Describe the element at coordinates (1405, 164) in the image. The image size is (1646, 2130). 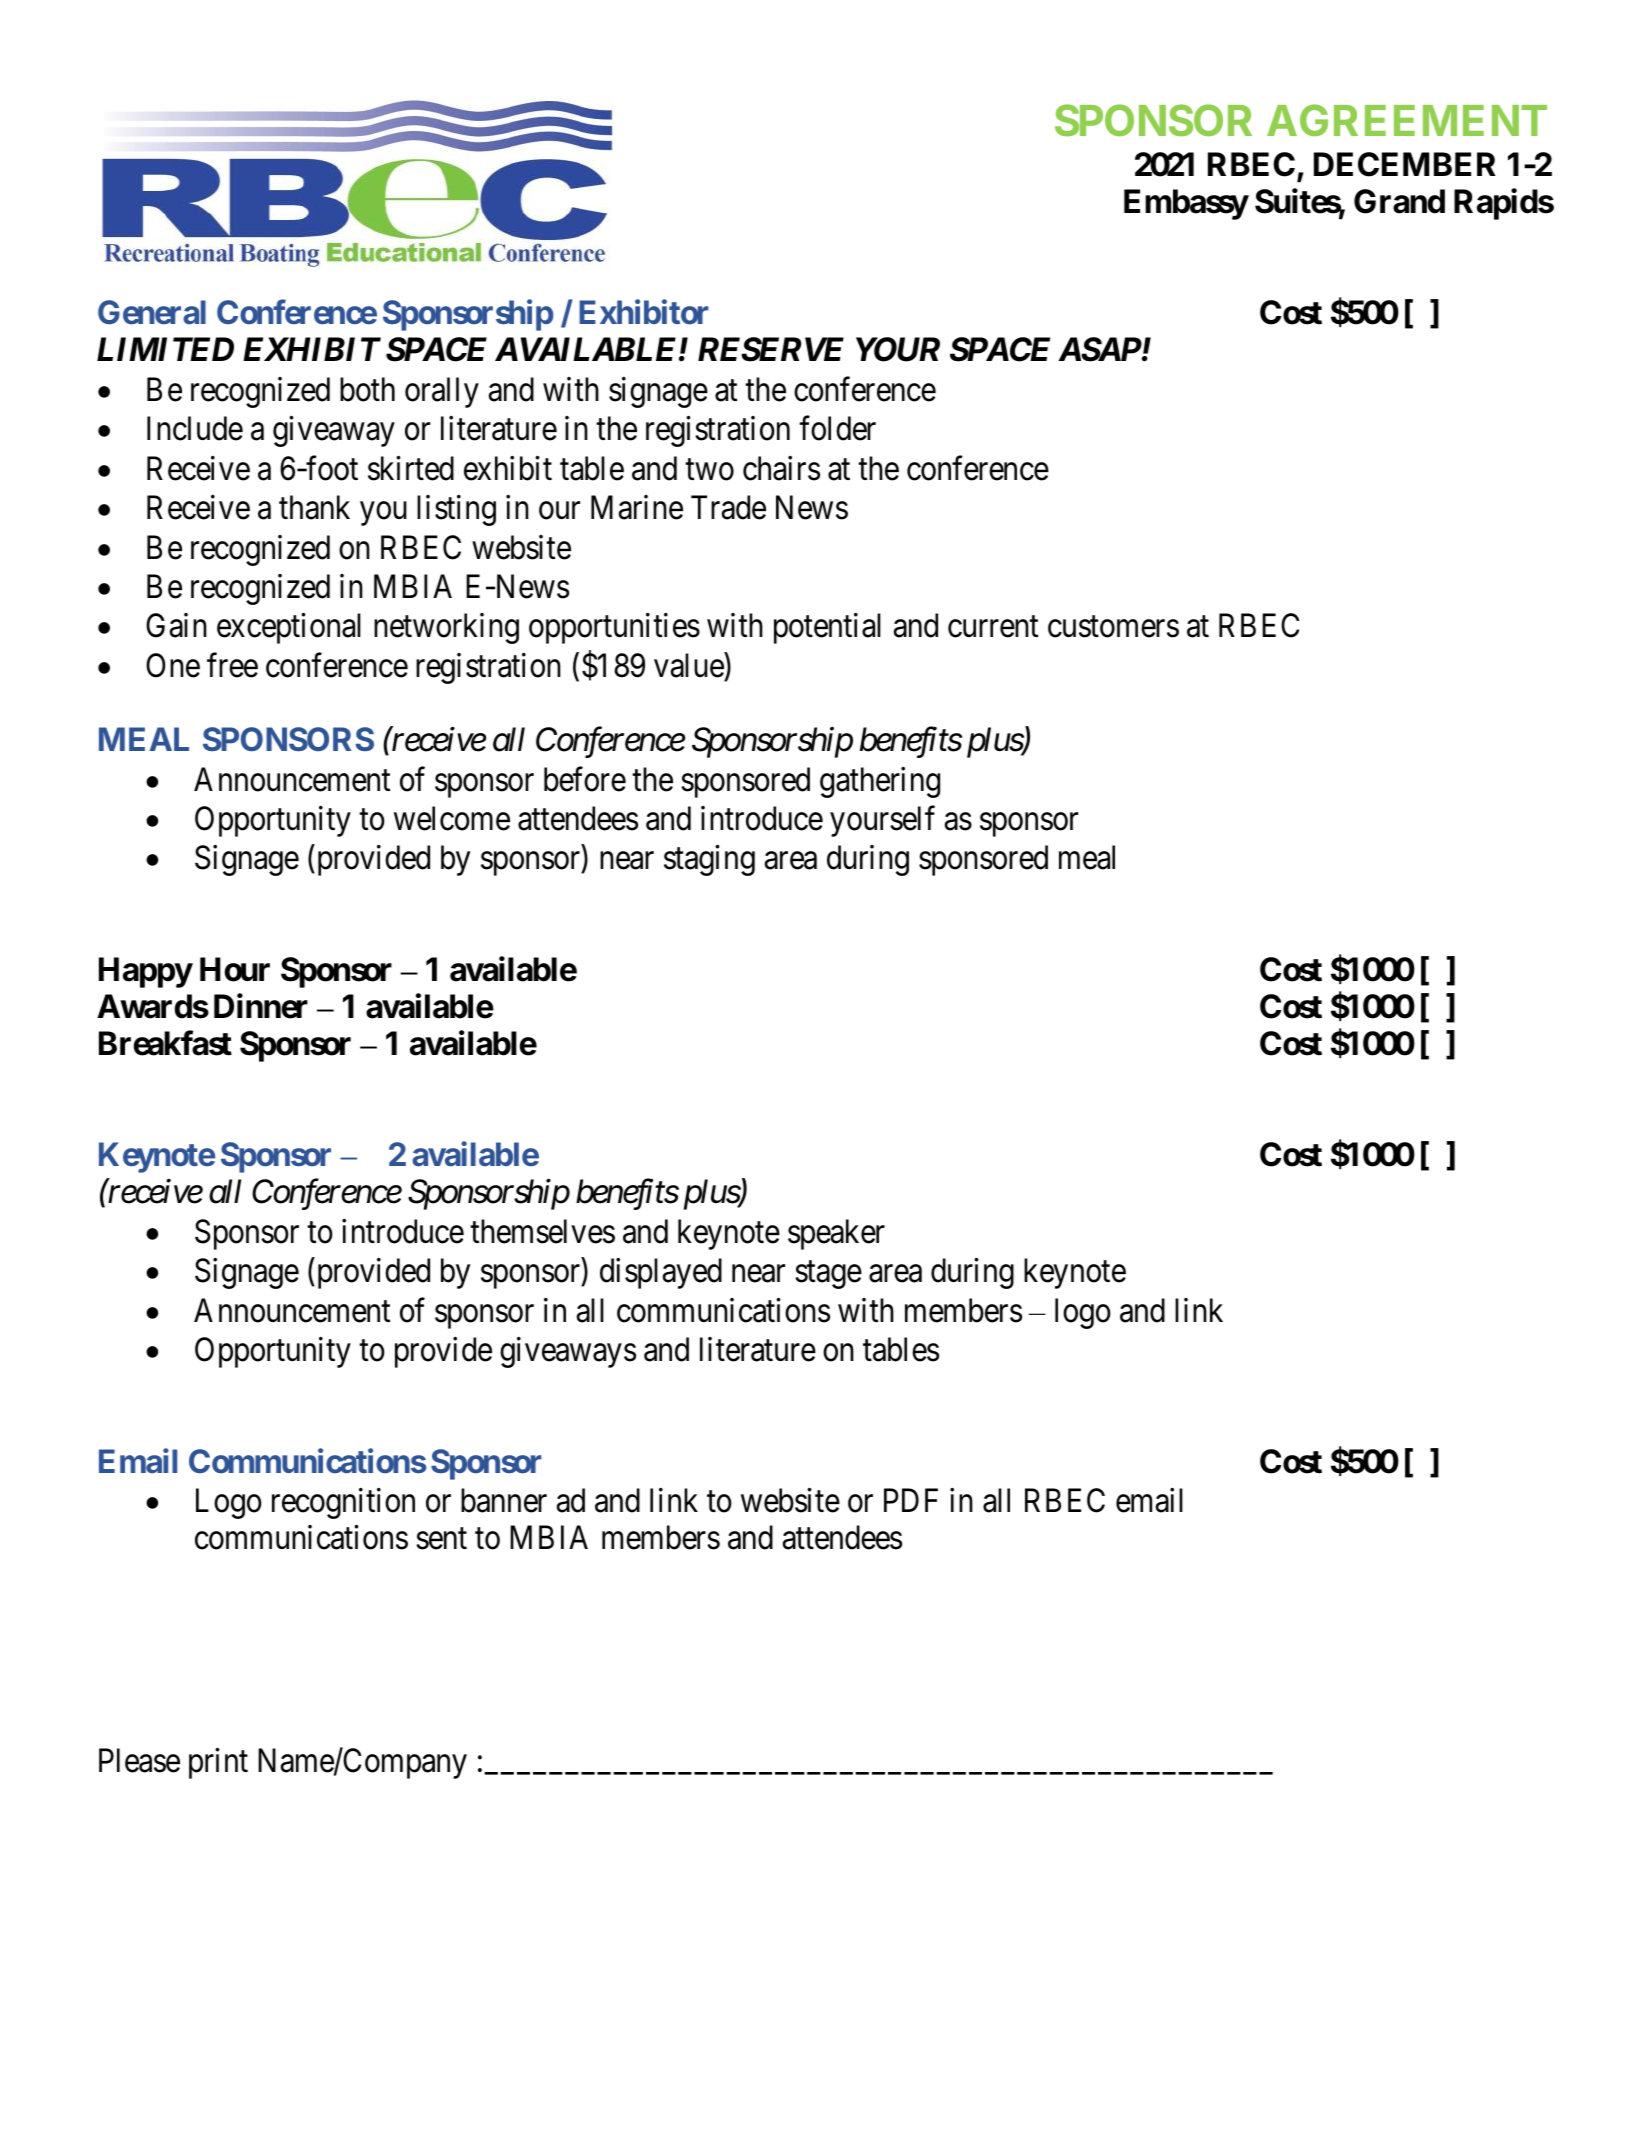
I see `DECEMBER` at that location.
